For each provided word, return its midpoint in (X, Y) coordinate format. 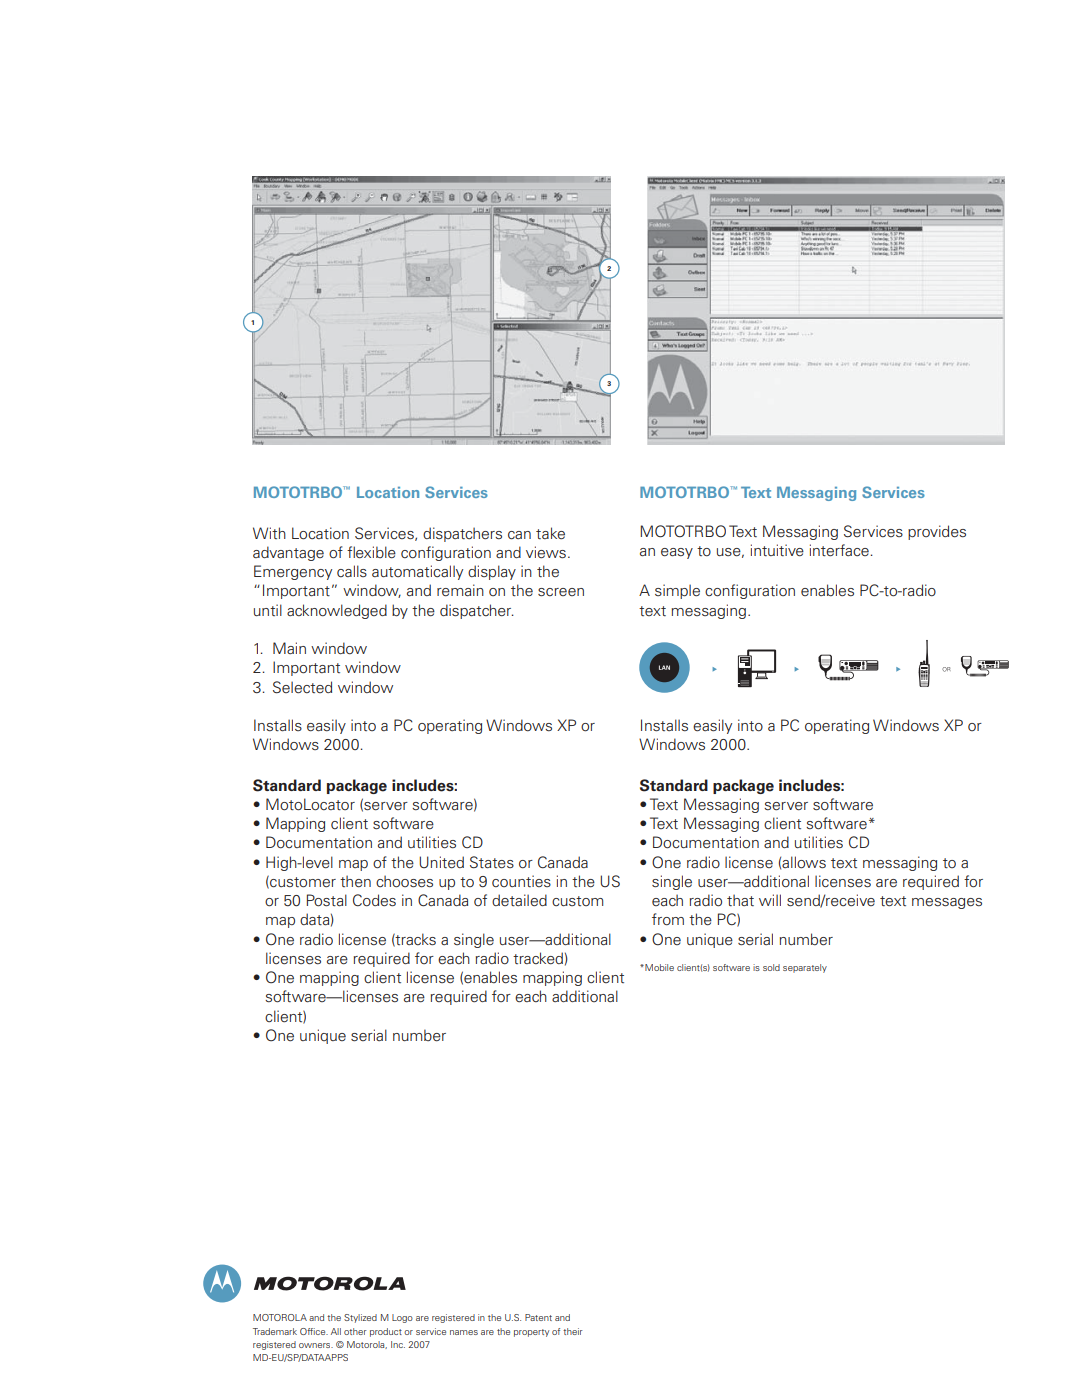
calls (352, 571)
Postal (327, 900)
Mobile (658, 967)
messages (947, 903)
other (355, 1331)
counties (521, 881)
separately (805, 968)
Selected (302, 687)
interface (839, 550)
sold (771, 967)
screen (561, 592)
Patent (538, 1317)
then (355, 881)
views (546, 552)
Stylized (360, 1318)
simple (677, 591)
